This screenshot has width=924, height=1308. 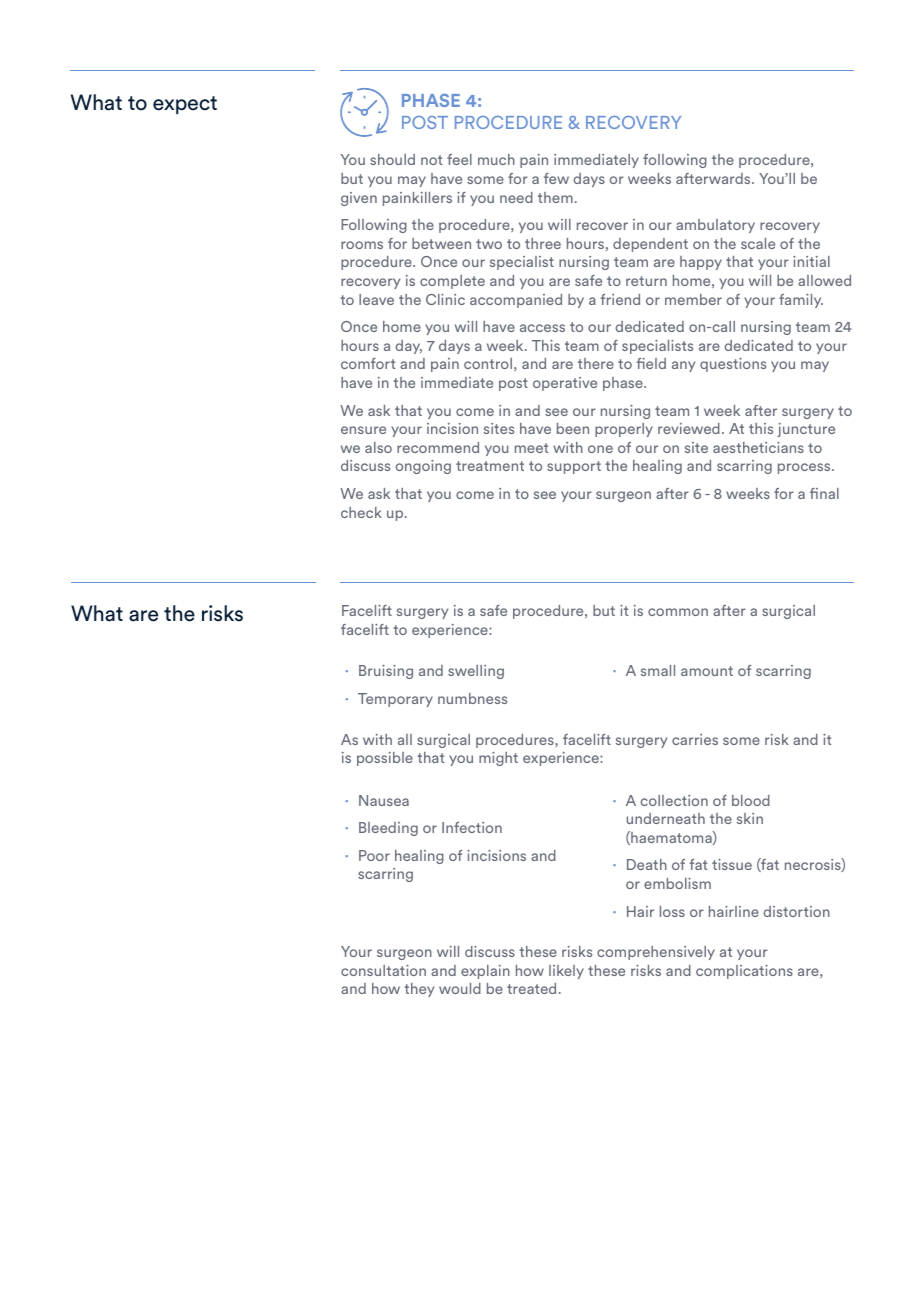 What do you see at coordinates (383, 970) in the screenshot?
I see `consultation` at bounding box center [383, 970].
